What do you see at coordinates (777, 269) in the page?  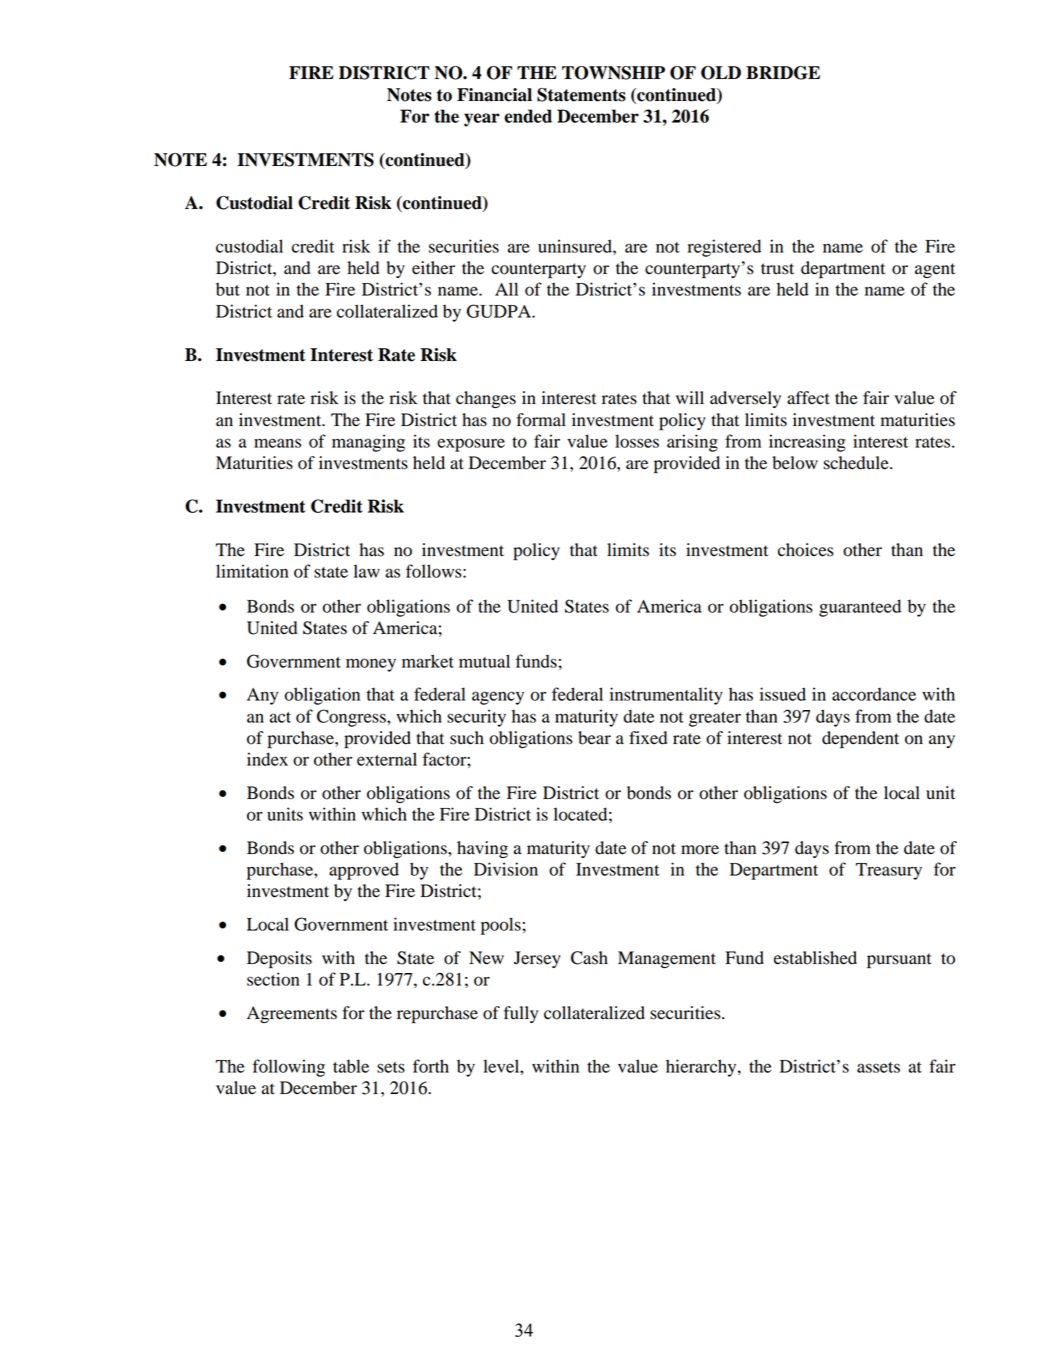 I see `trust` at bounding box center [777, 269].
